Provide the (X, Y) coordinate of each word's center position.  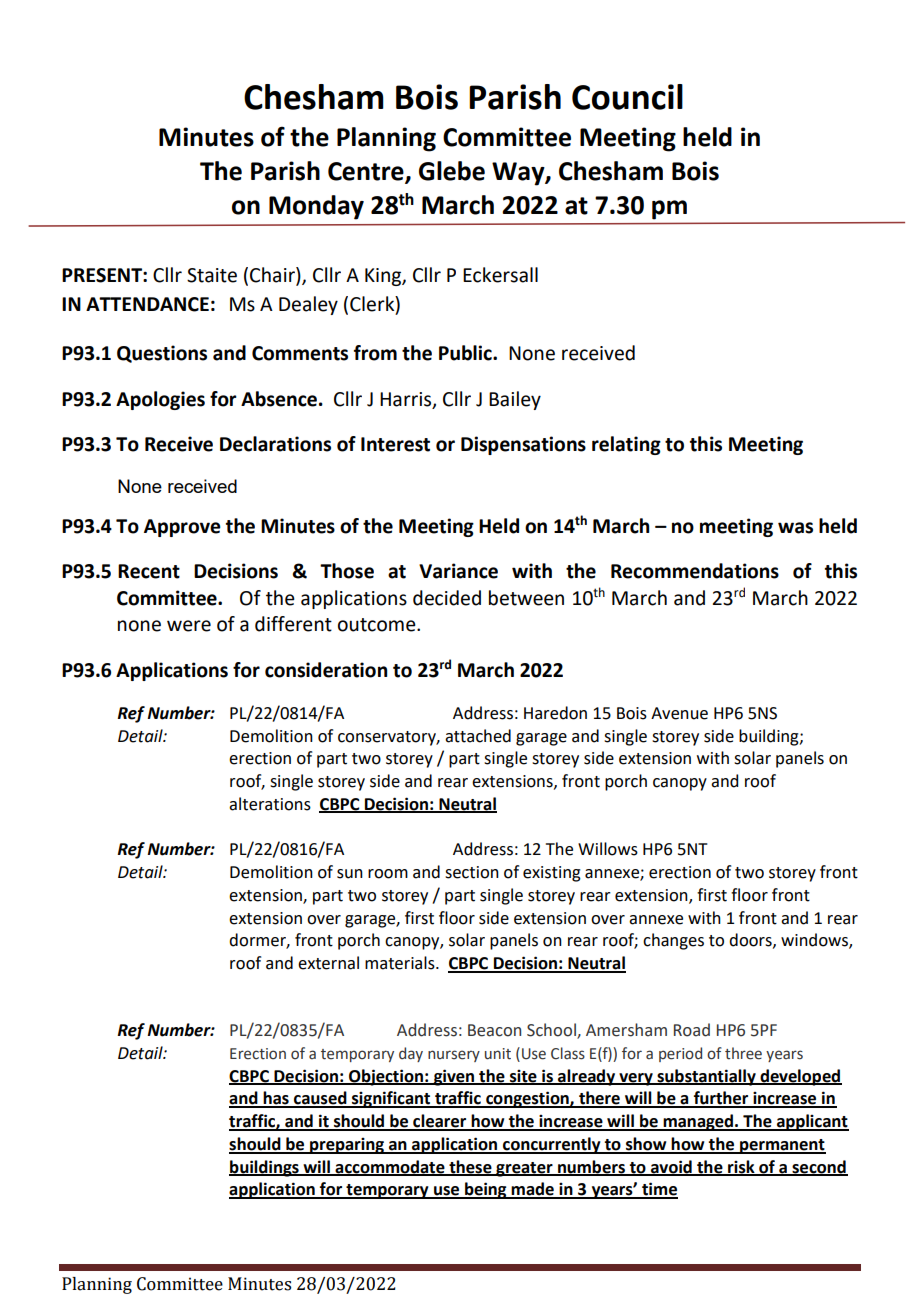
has (276, 1099)
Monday (316, 207)
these (470, 1167)
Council (627, 97)
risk (741, 1167)
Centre (367, 172)
